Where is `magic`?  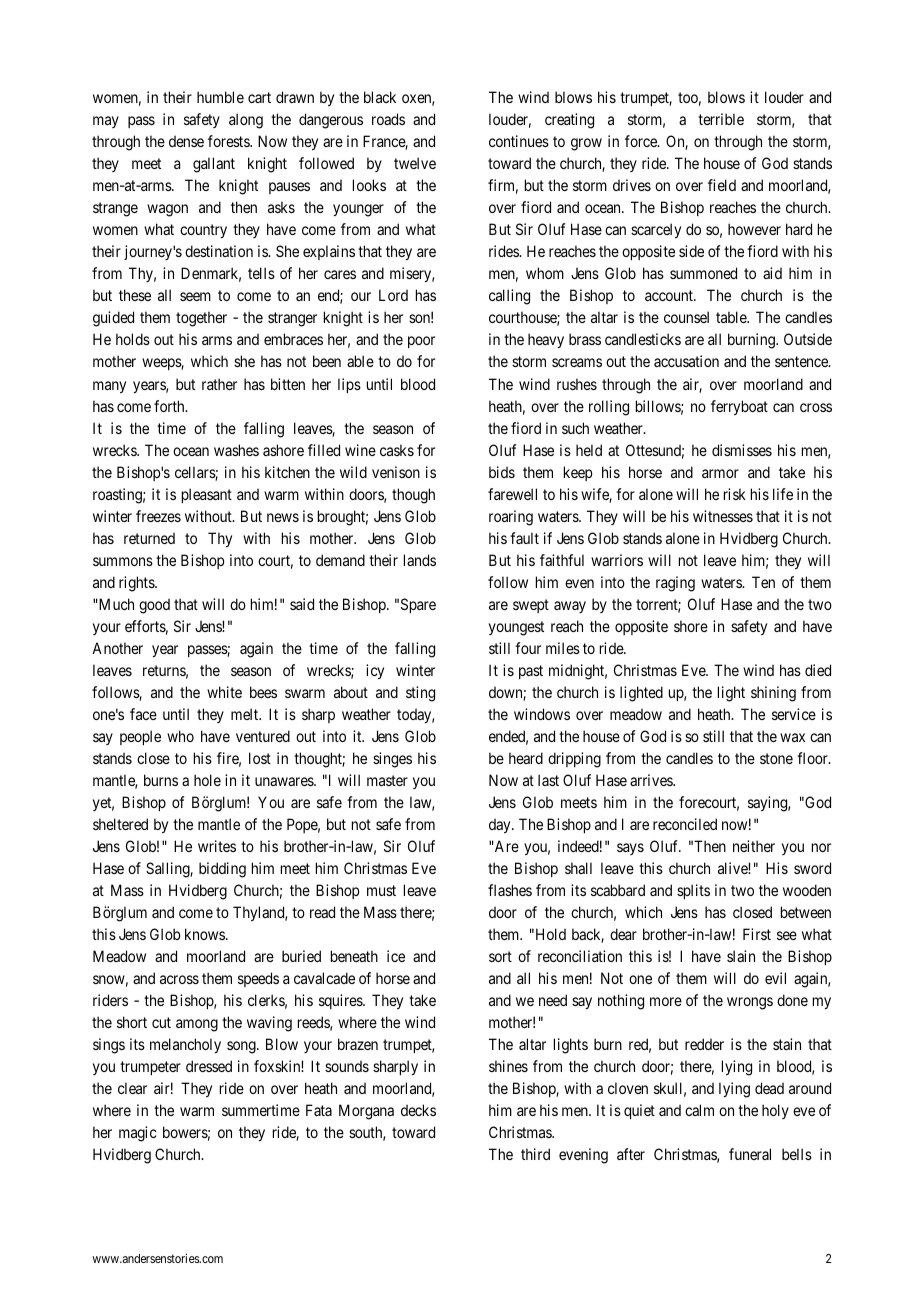
magic is located at coordinates (138, 1134).
